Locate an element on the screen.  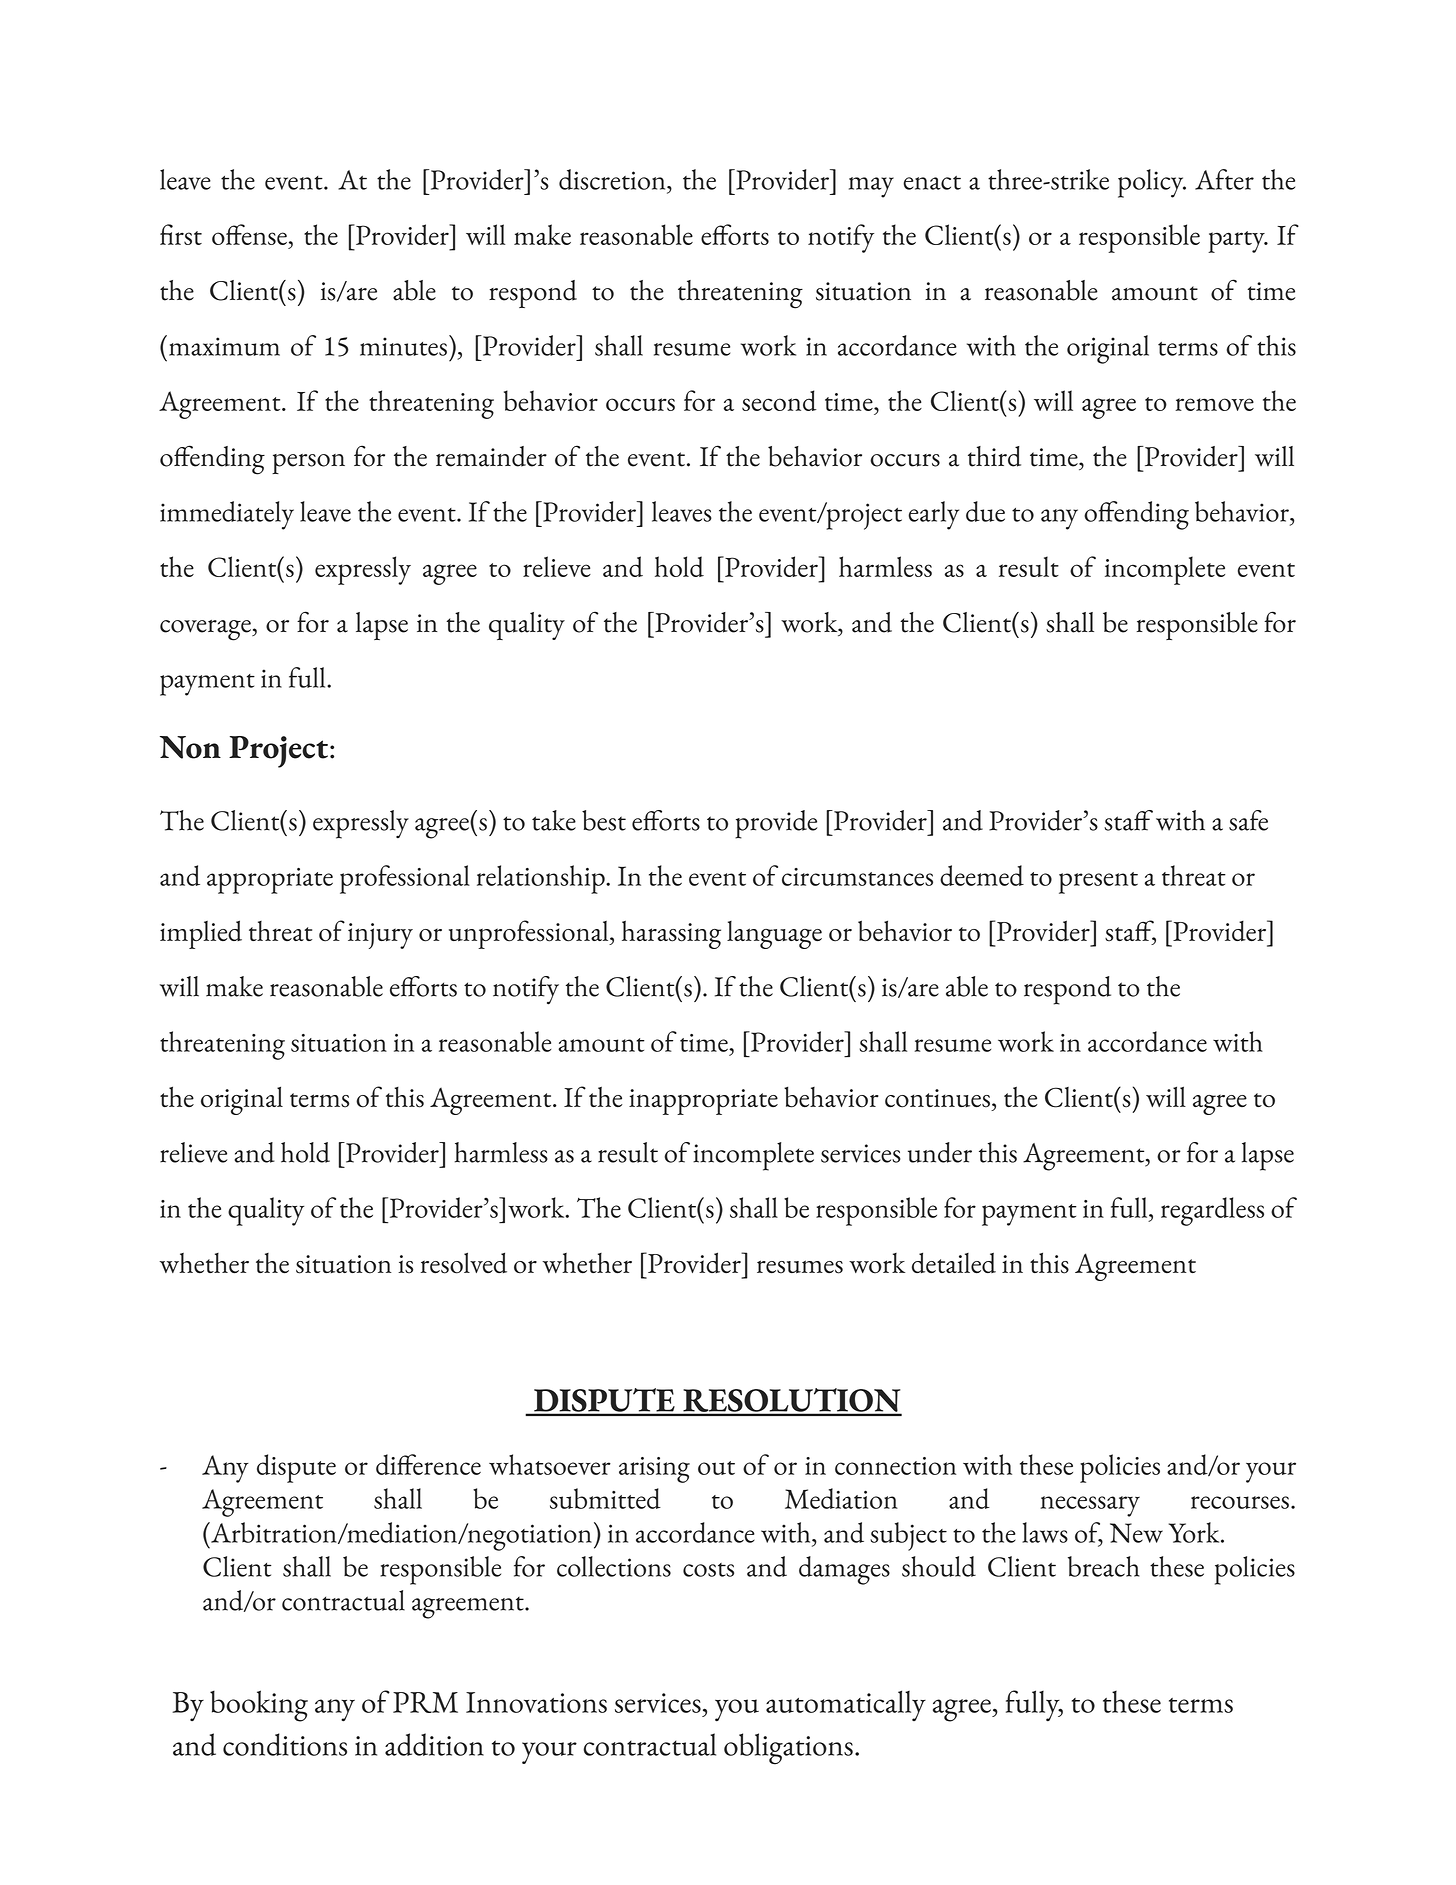
Non is located at coordinates (190, 747).
